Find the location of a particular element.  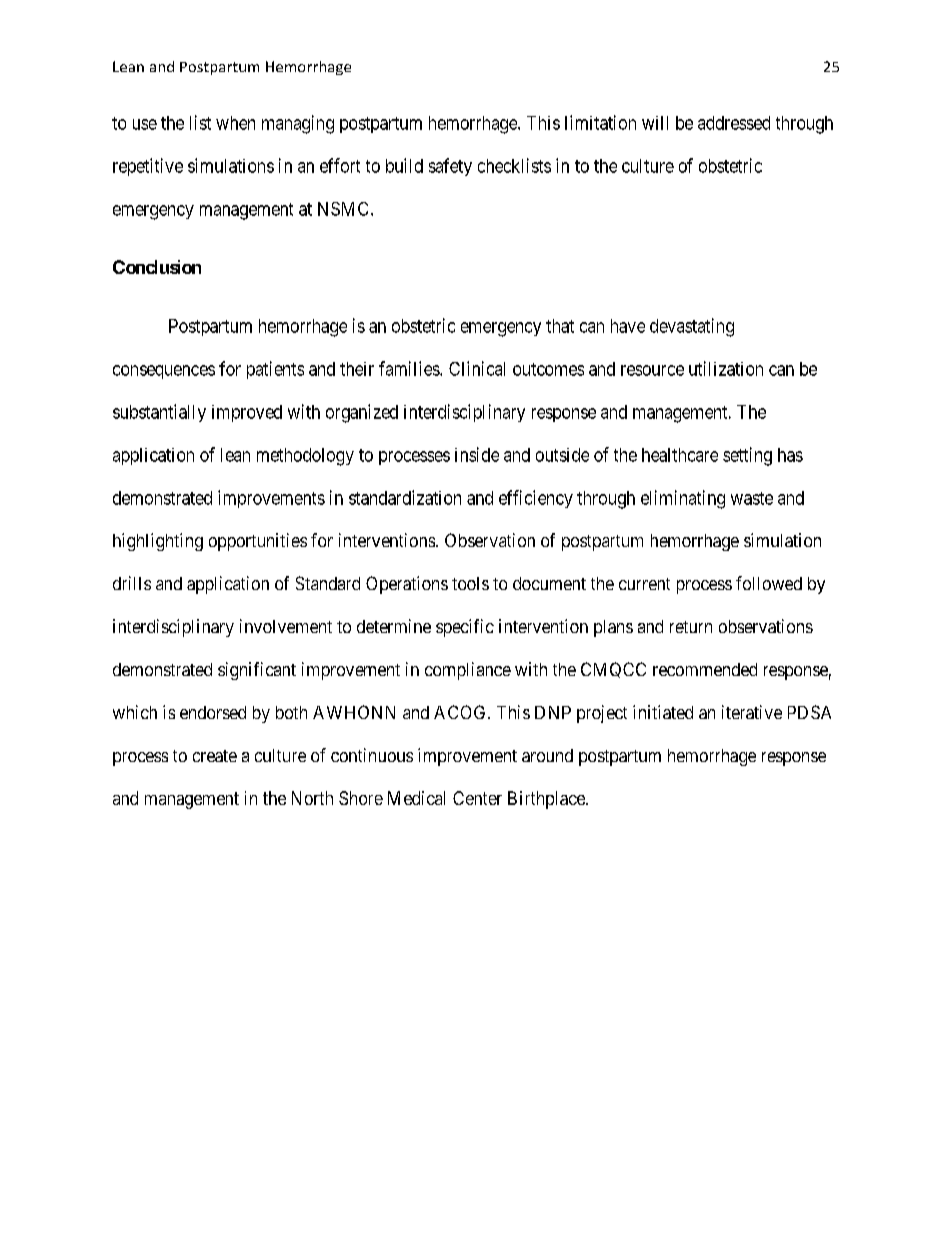

Conclusion is located at coordinates (157, 267).
